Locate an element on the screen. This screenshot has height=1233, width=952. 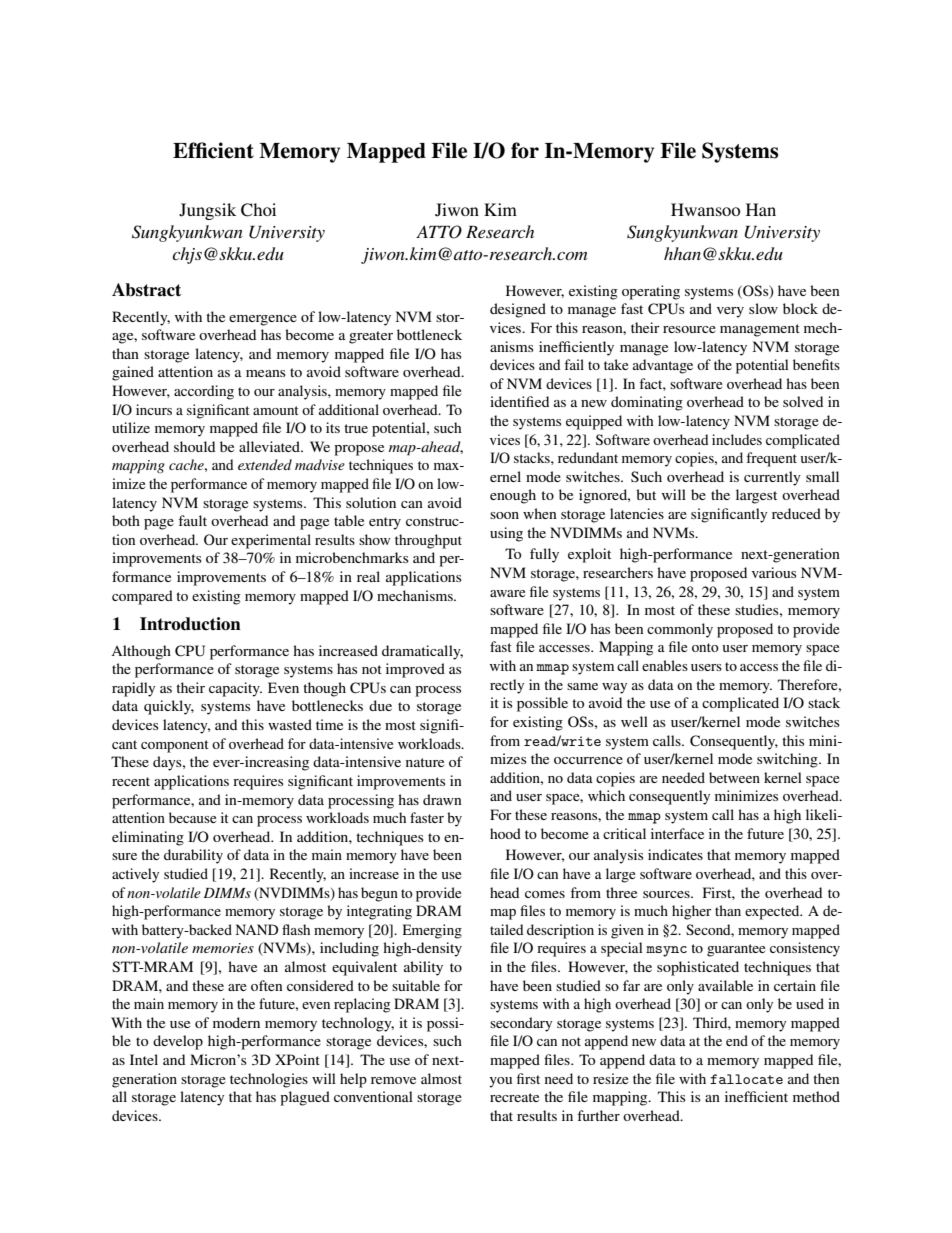
expected is located at coordinates (773, 912).
